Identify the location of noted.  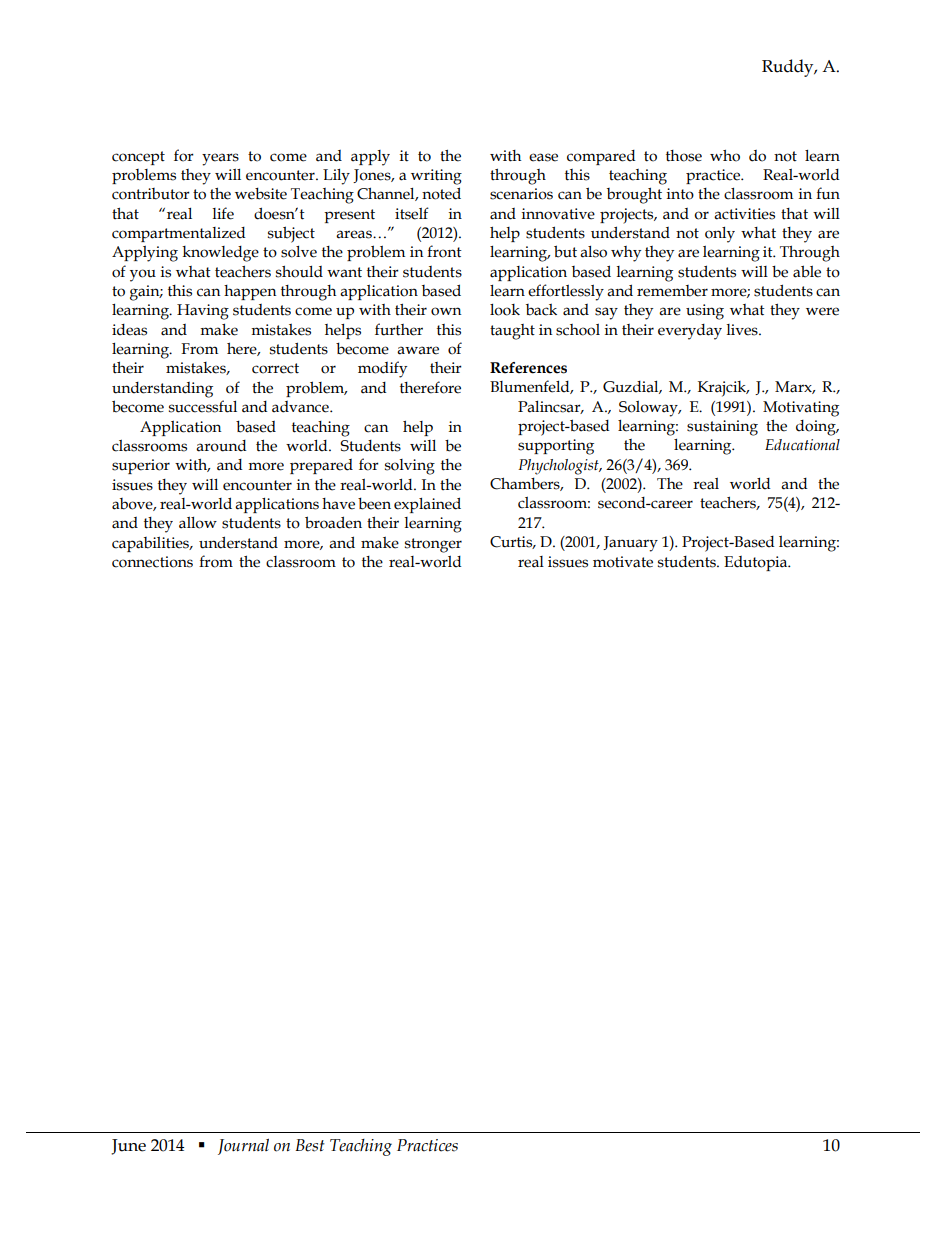
(441, 193).
